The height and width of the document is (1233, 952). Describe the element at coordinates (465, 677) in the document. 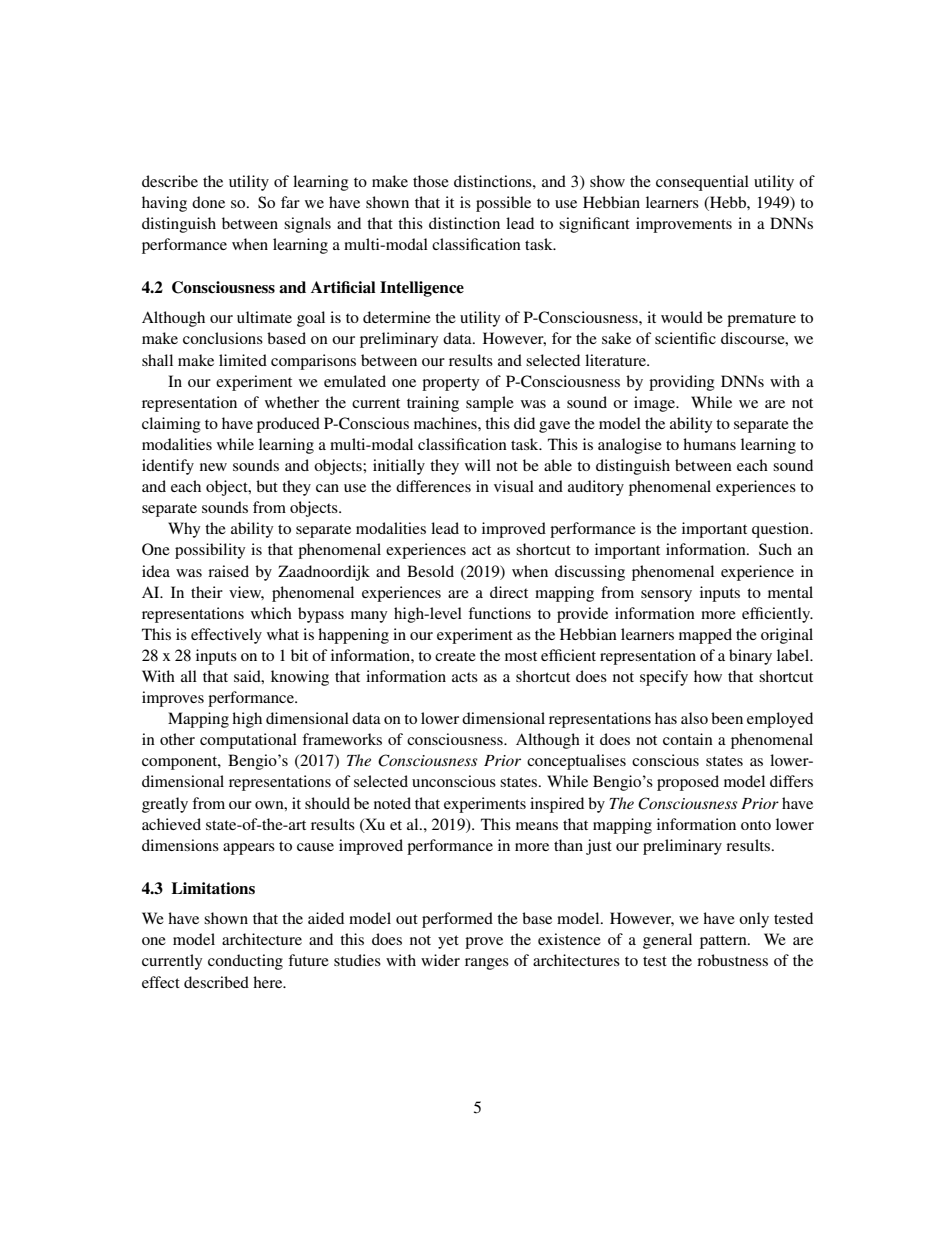

I see `acts` at that location.
